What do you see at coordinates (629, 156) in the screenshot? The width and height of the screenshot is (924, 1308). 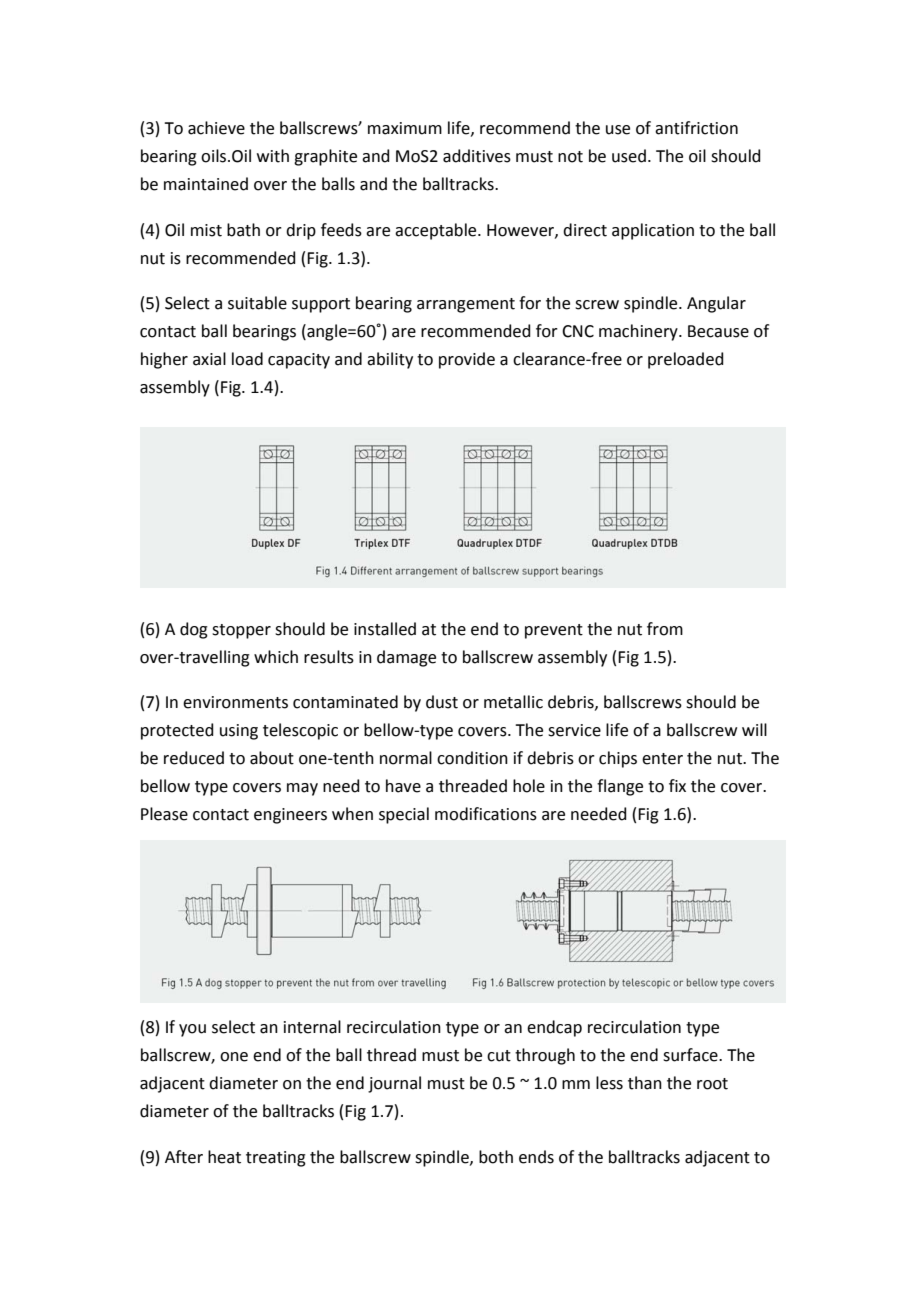 I see `used` at bounding box center [629, 156].
